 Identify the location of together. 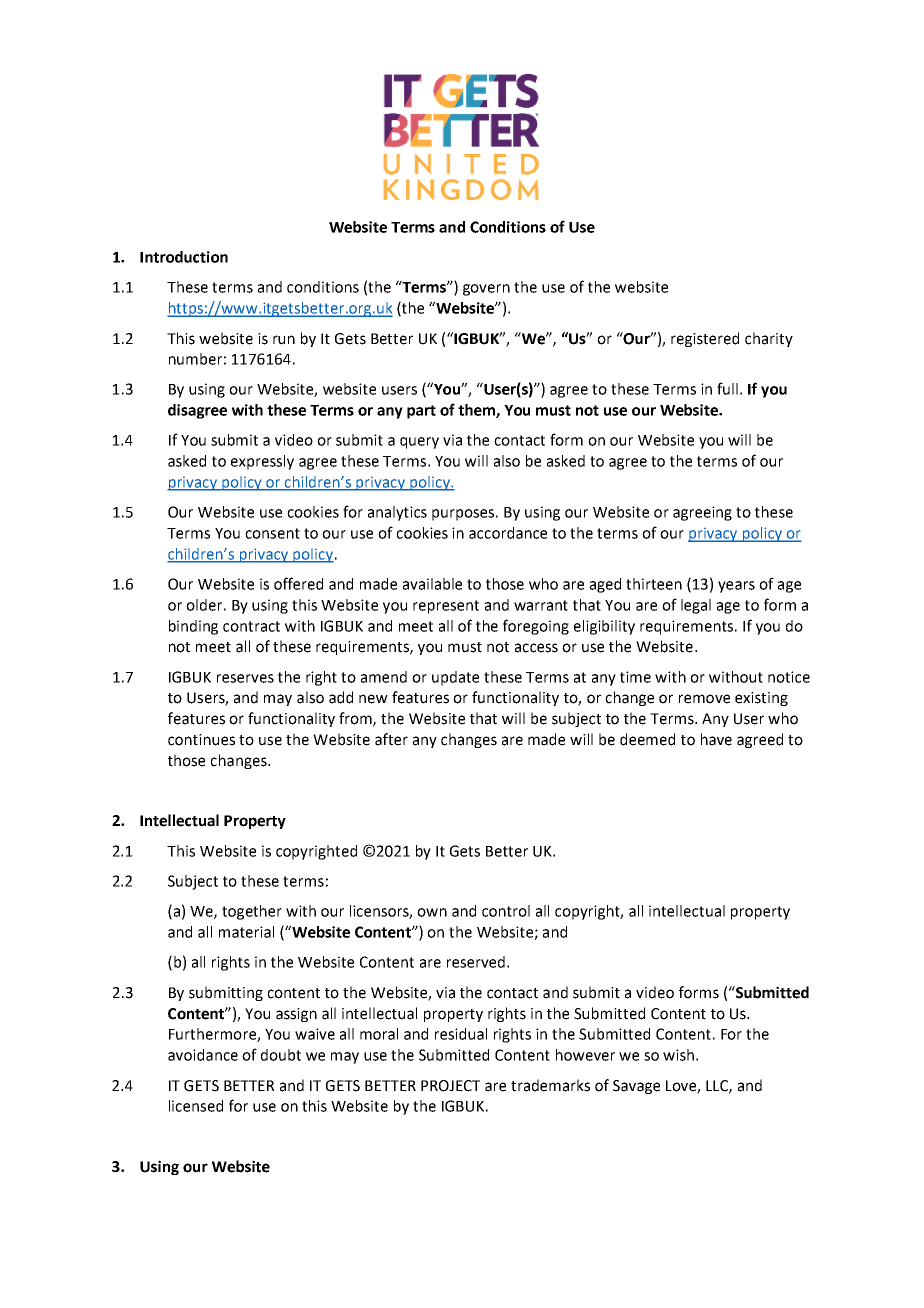
(252, 912).
